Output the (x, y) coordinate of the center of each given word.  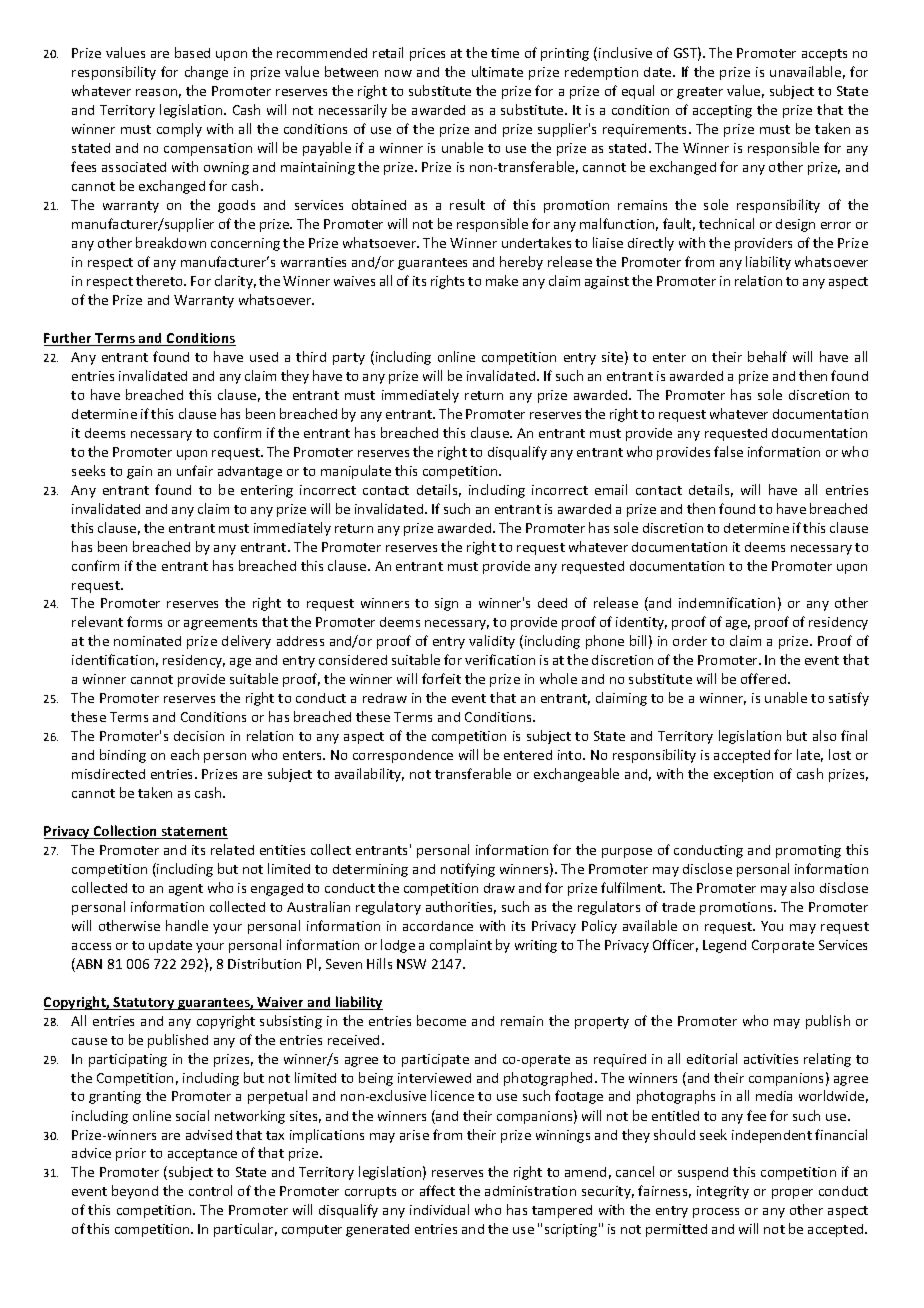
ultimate (497, 71)
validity (492, 642)
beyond (135, 1192)
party (349, 359)
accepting (722, 111)
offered (765, 678)
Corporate (783, 946)
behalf (767, 356)
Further (69, 339)
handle (187, 925)
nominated (147, 641)
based (192, 52)
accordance (438, 926)
